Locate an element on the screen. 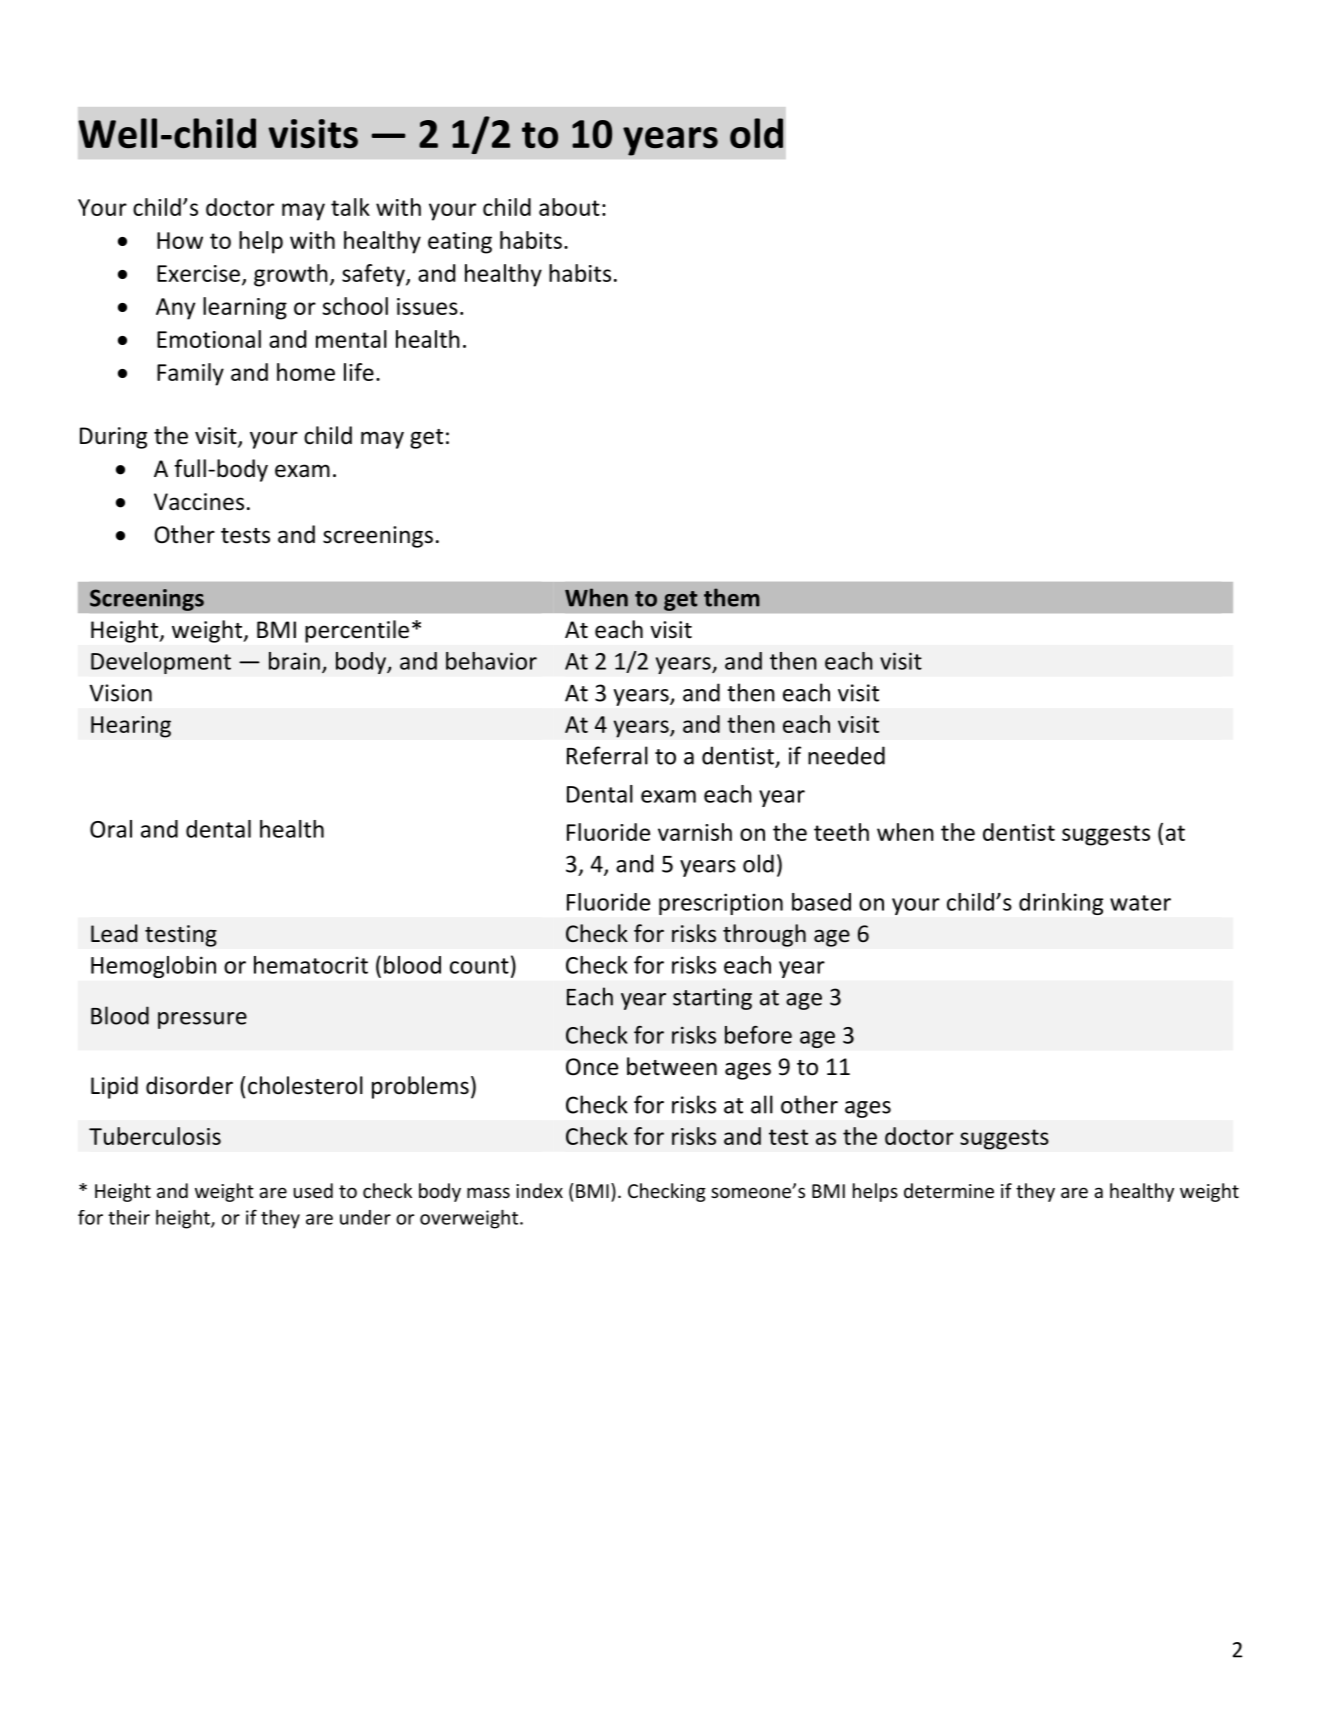  Oral is located at coordinates (111, 829).
